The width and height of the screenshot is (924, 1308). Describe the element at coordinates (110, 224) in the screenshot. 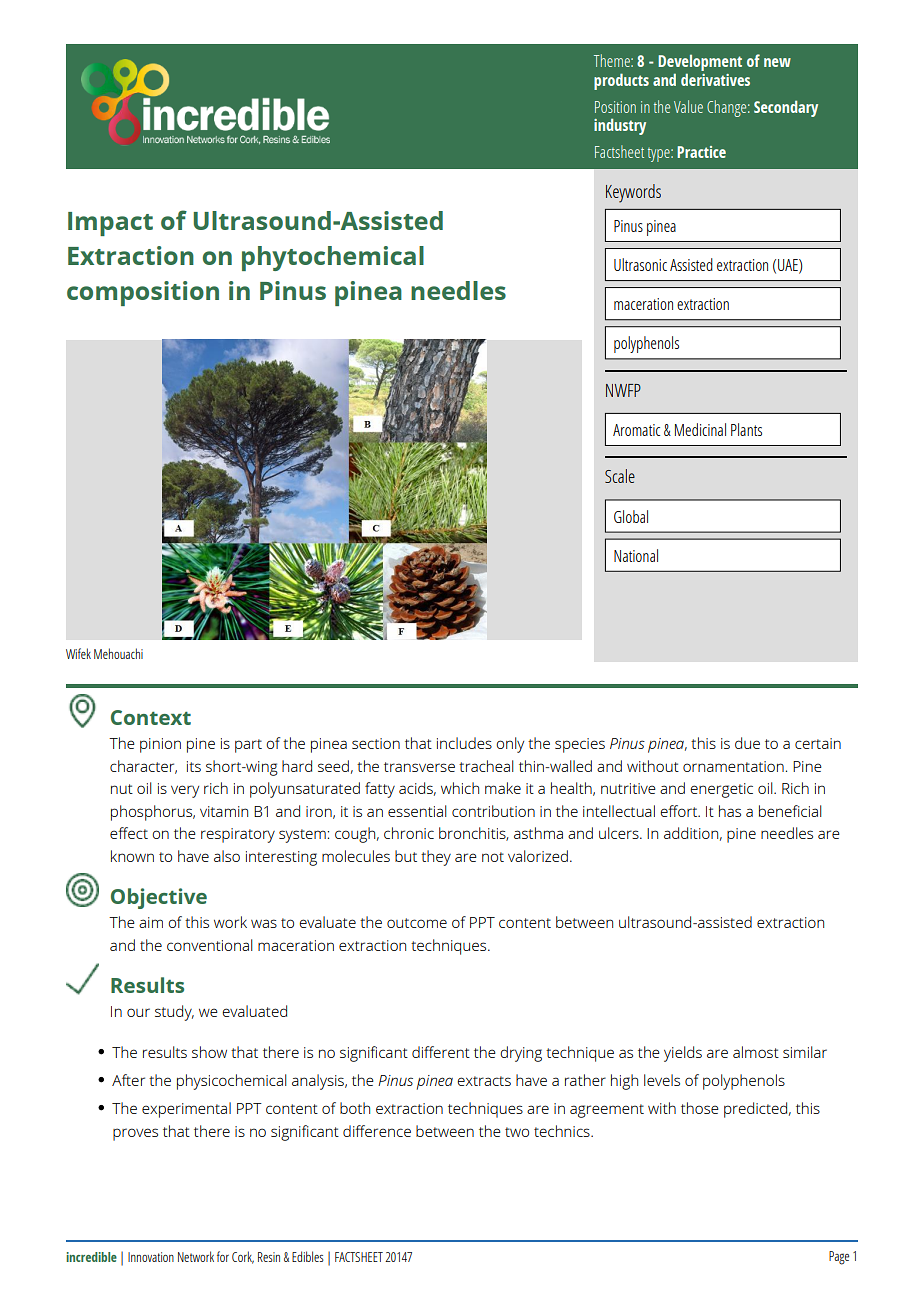

I see `Impact` at that location.
